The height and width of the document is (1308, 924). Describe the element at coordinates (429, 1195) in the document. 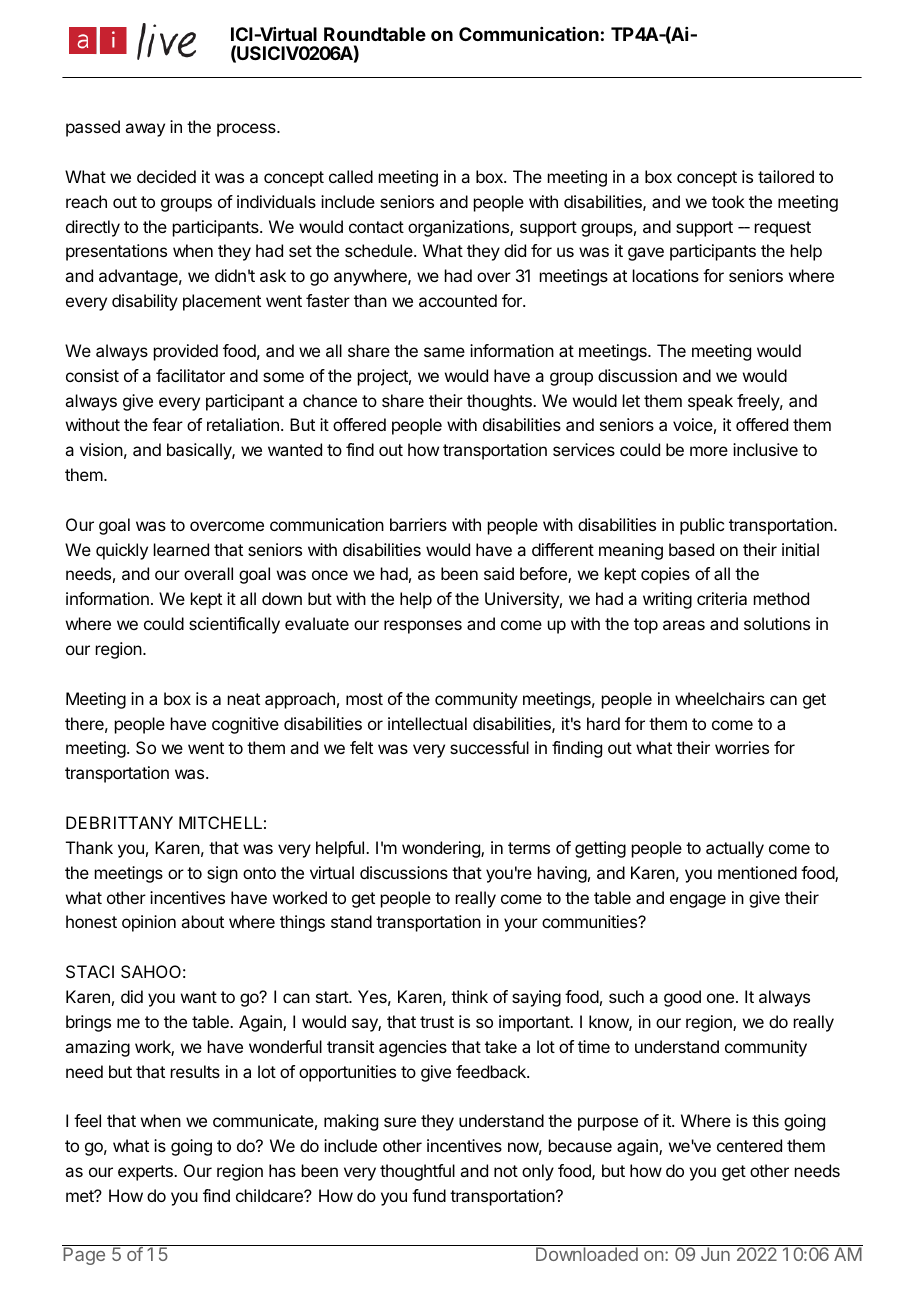

I see `fund` at that location.
